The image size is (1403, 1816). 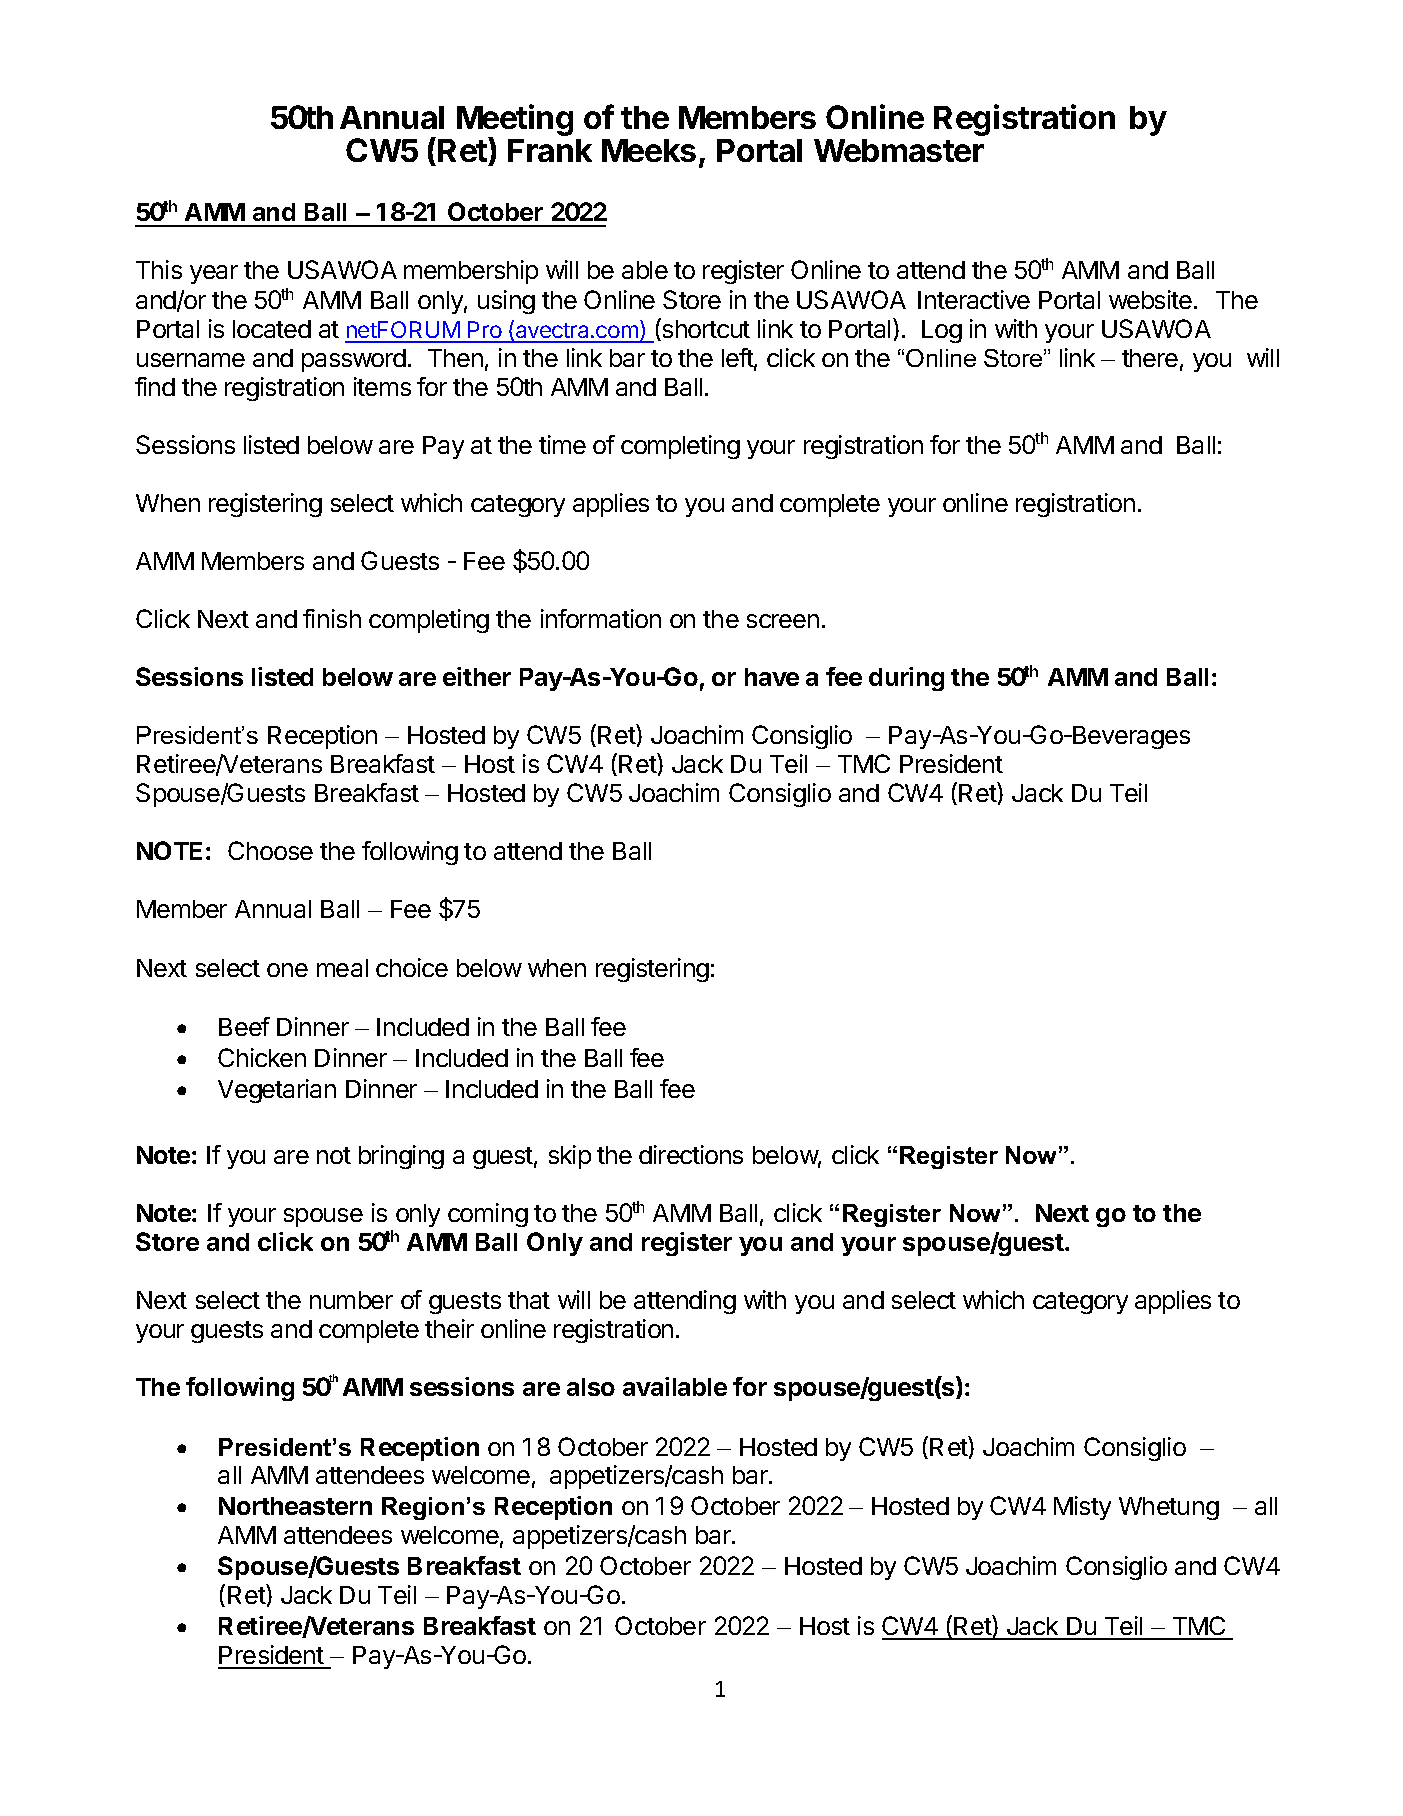 I want to click on also, so click(x=591, y=1387).
